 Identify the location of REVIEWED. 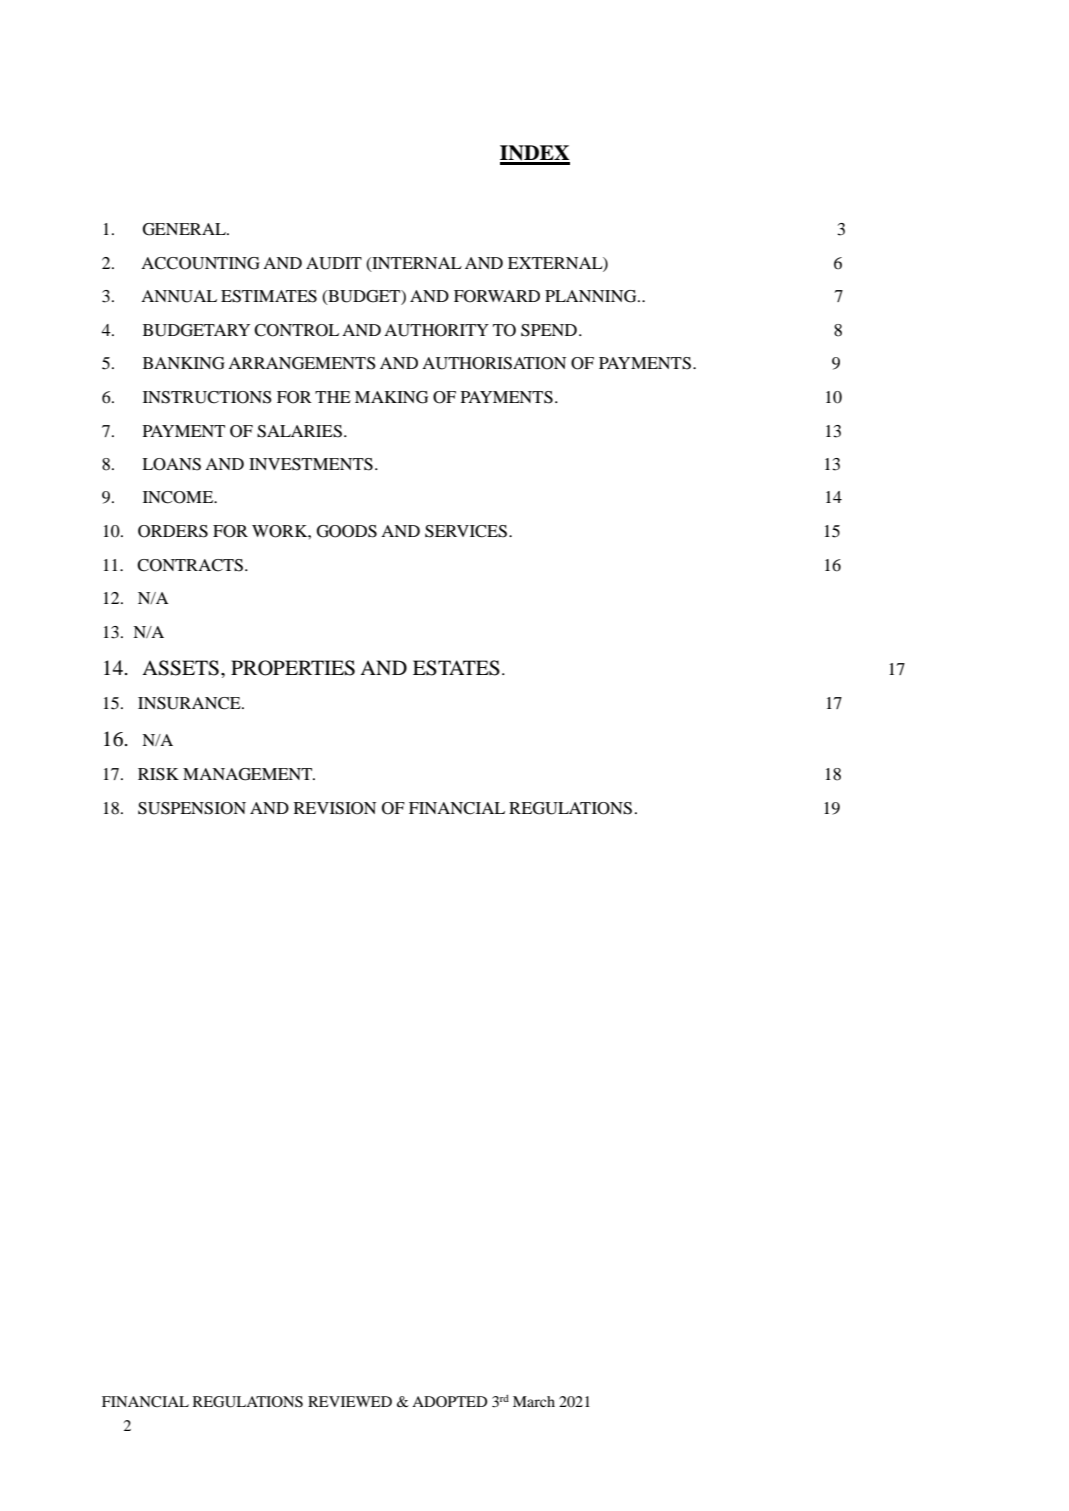
(350, 1401).
